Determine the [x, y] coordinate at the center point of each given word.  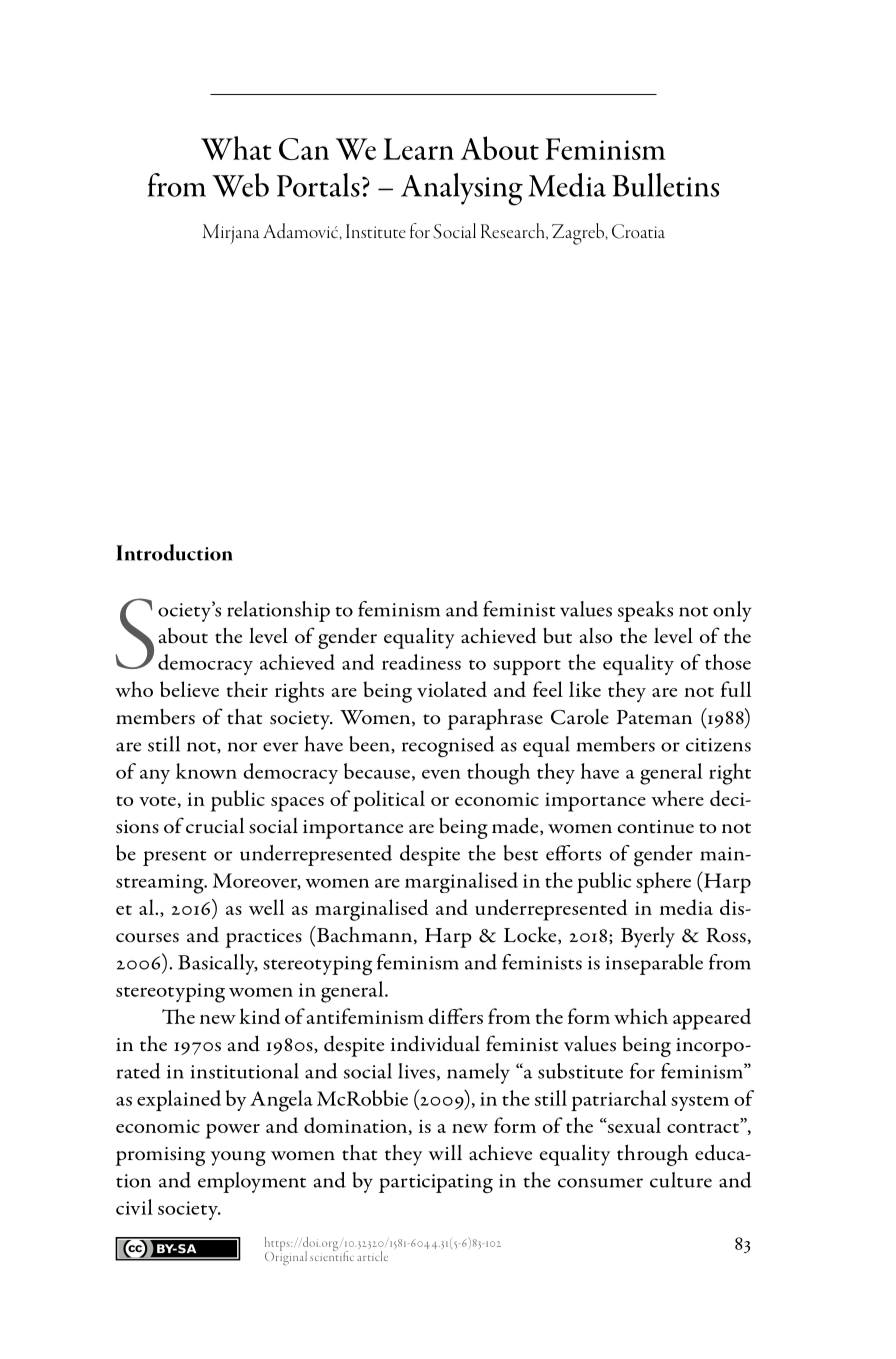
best [521, 853]
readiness [421, 662]
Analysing [462, 189]
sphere [663, 882]
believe [189, 689]
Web [240, 185]
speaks [645, 611]
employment [252, 1182]
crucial [215, 825]
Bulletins [665, 185]
